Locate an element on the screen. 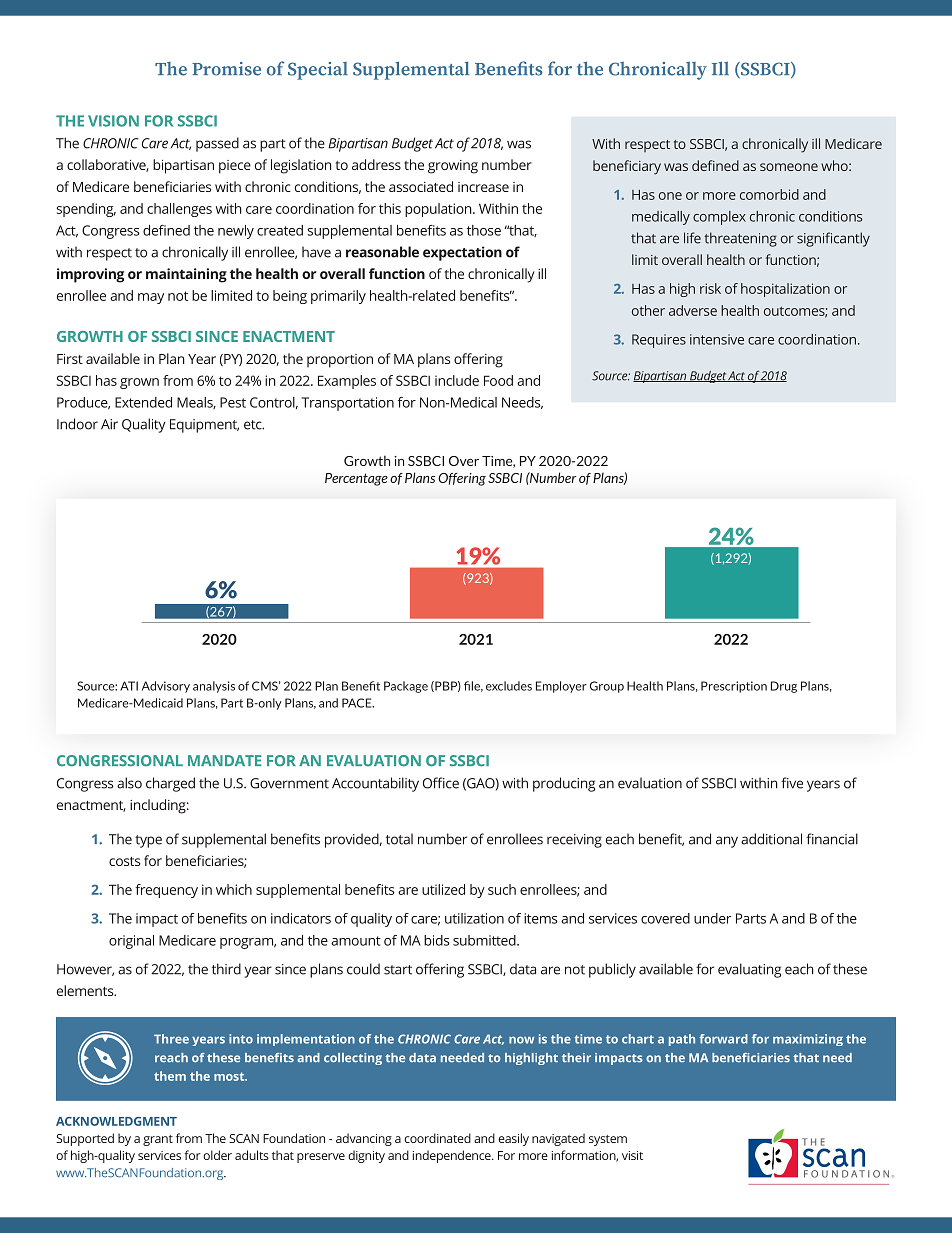 The height and width of the screenshot is (1233, 952). Prescription is located at coordinates (734, 687).
